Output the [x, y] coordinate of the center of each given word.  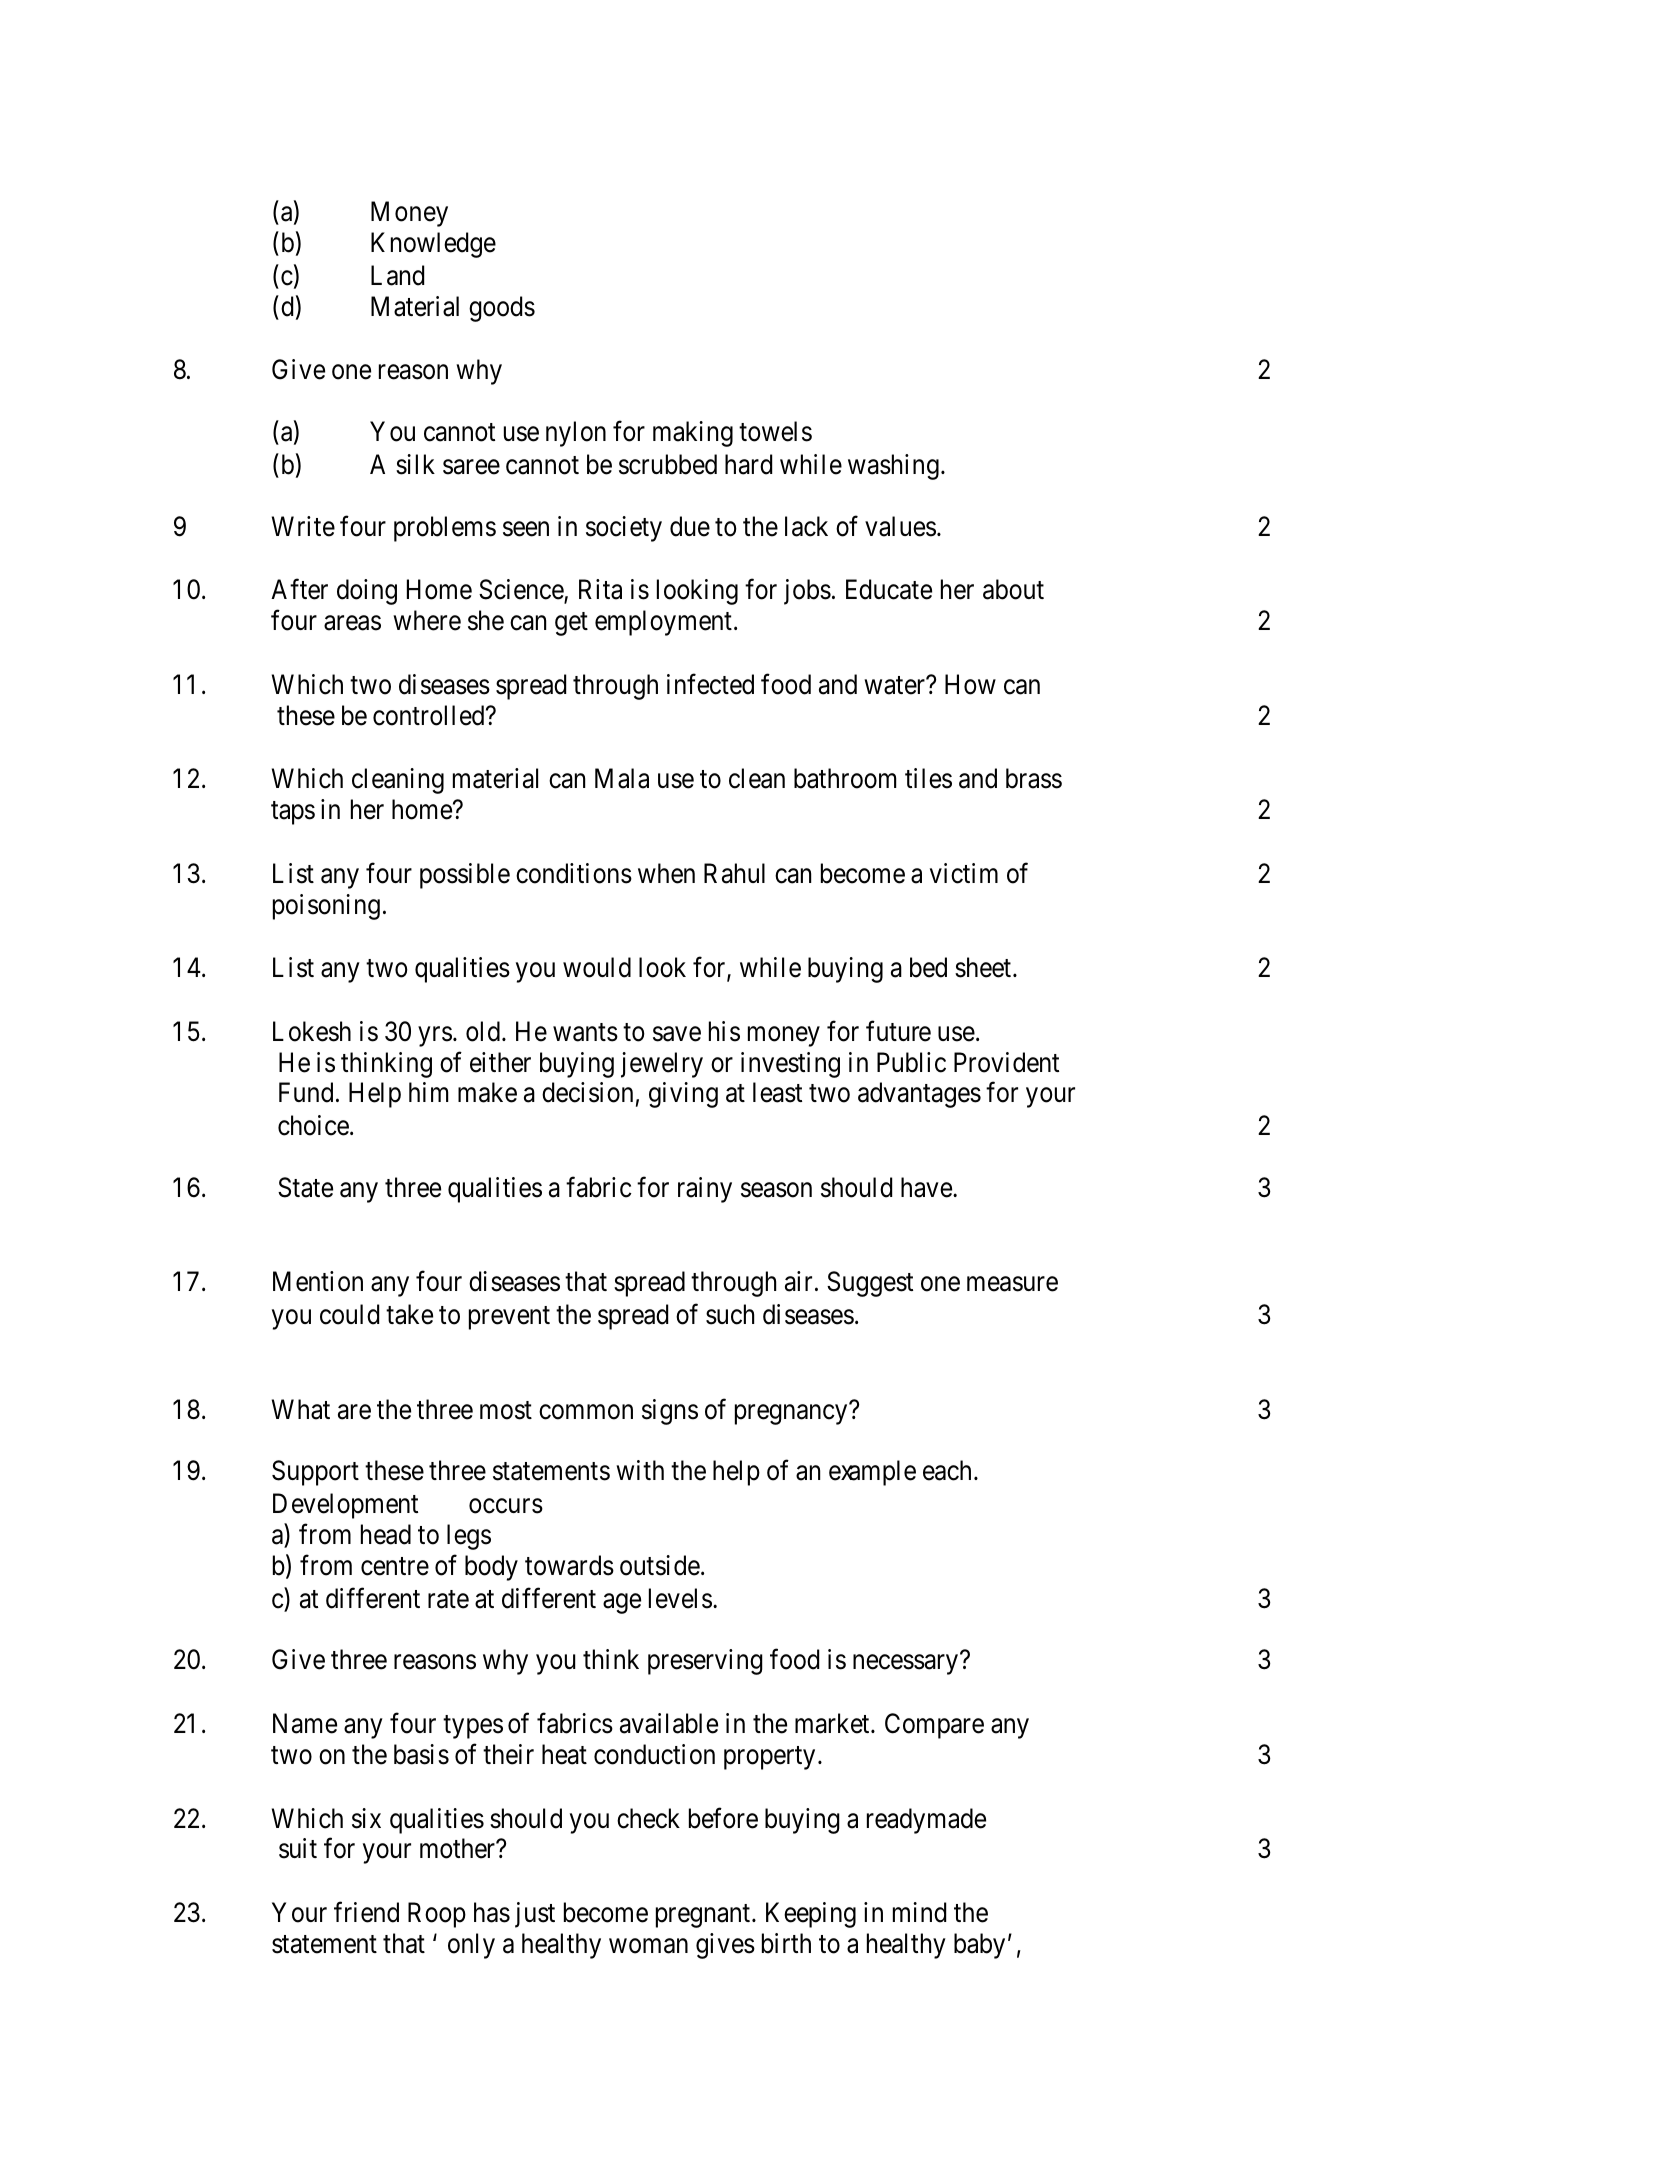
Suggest [870, 1284]
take [409, 1314]
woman [648, 1946]
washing [893, 467]
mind [919, 1912]
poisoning [326, 907]
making [693, 434]
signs [670, 1412]
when [666, 873]
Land [397, 275]
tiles [928, 778]
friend [366, 1912]
